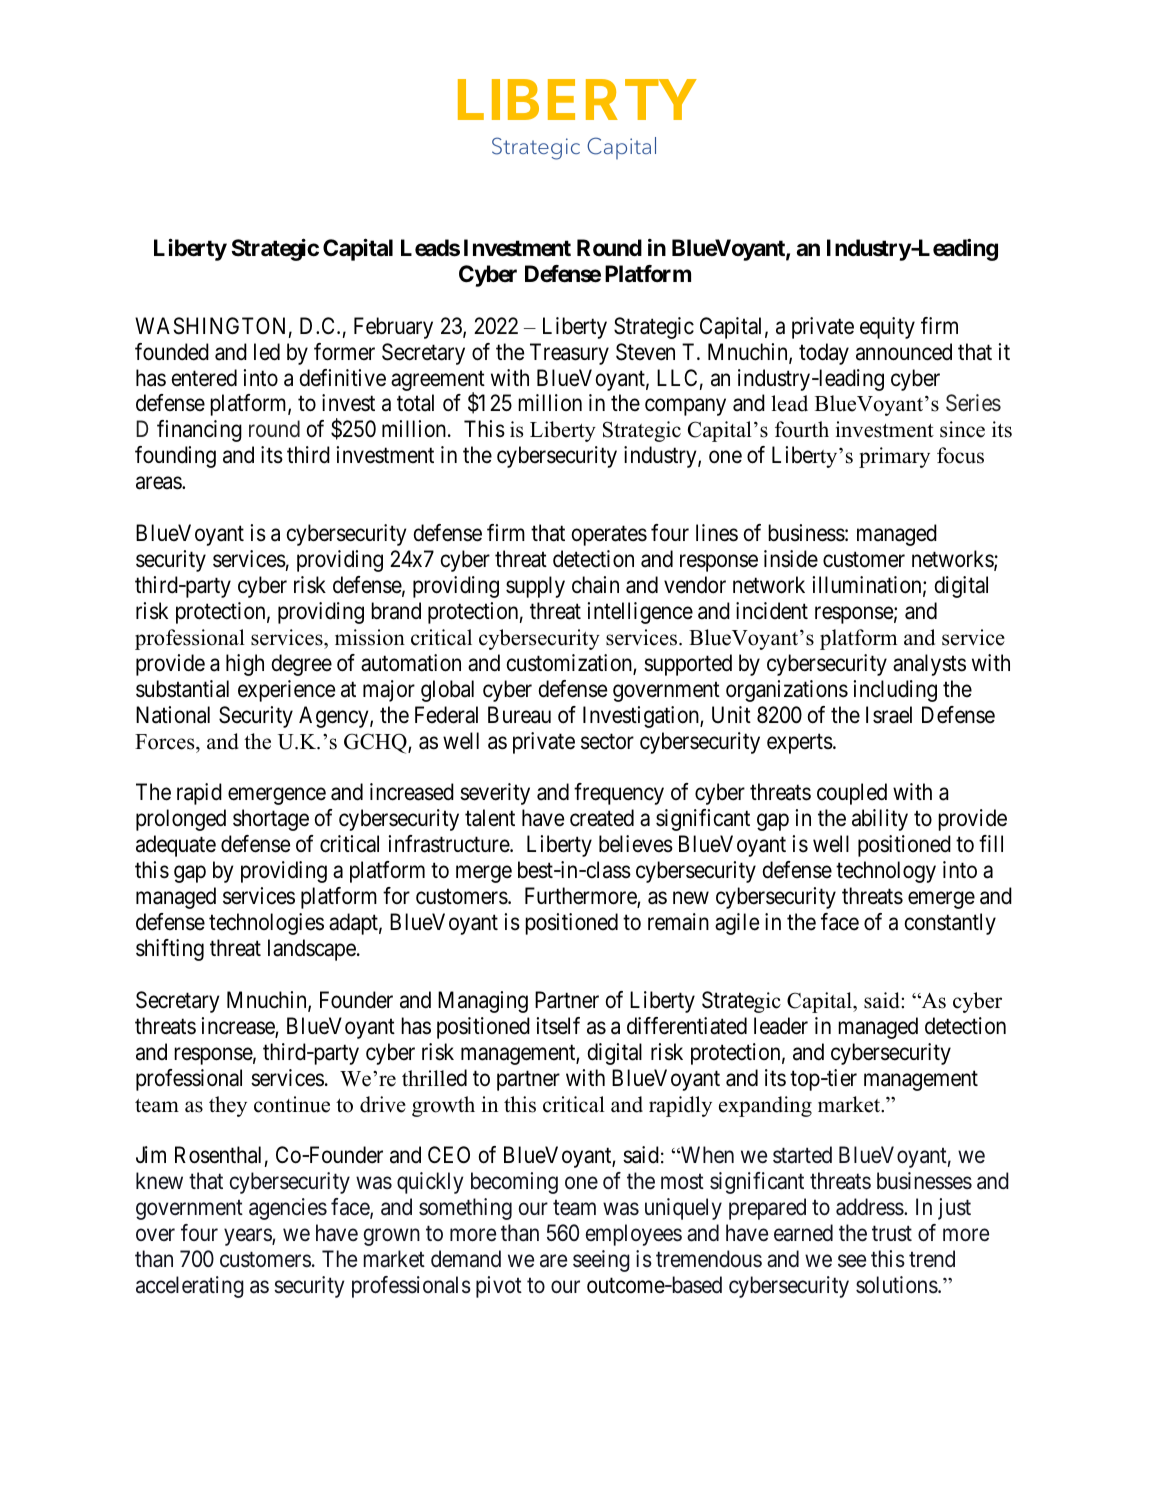 The image size is (1149, 1488). Describe the element at coordinates (601, 1261) in the screenshot. I see `seeing` at that location.
